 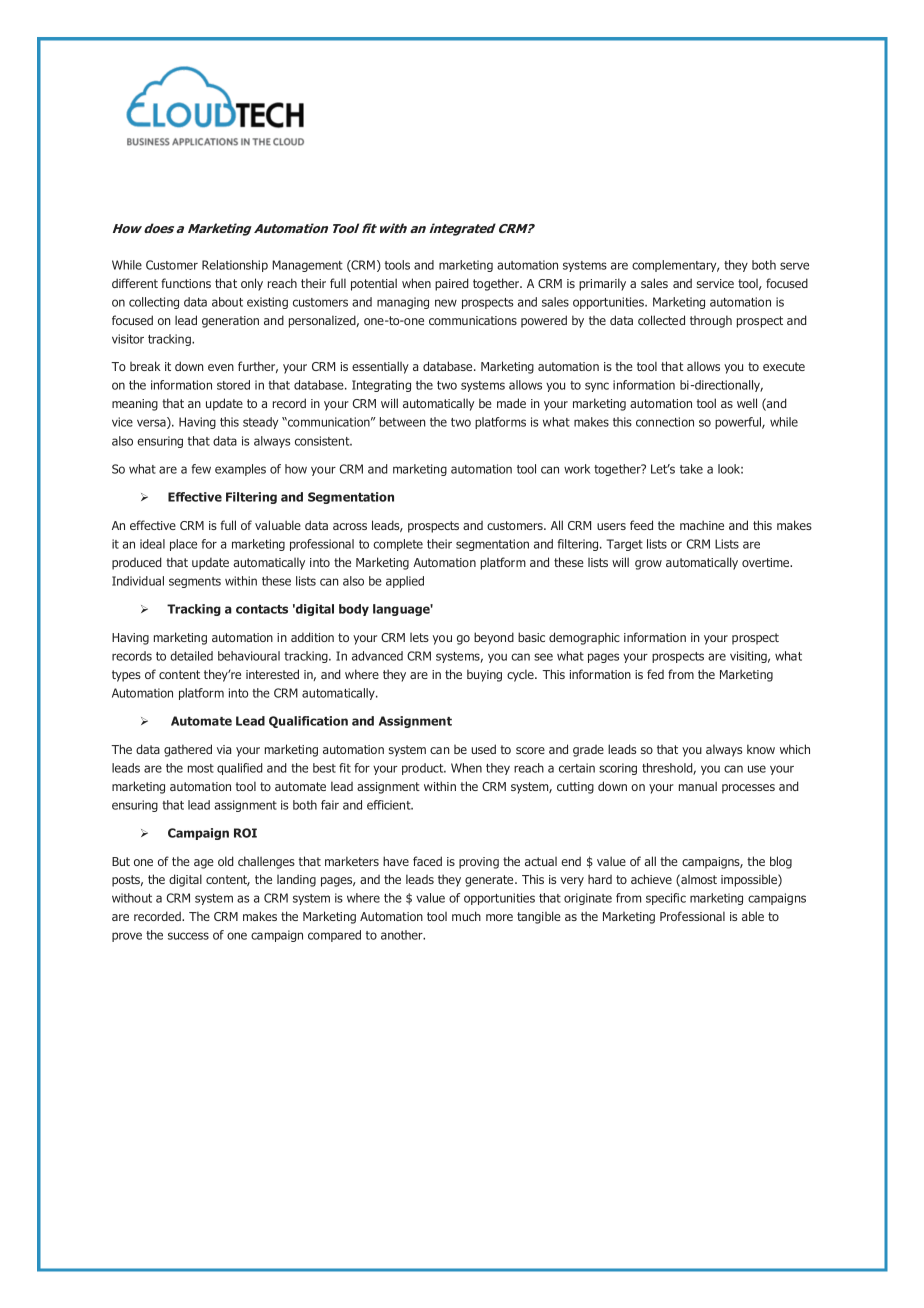 I want to click on success, so click(x=188, y=936).
